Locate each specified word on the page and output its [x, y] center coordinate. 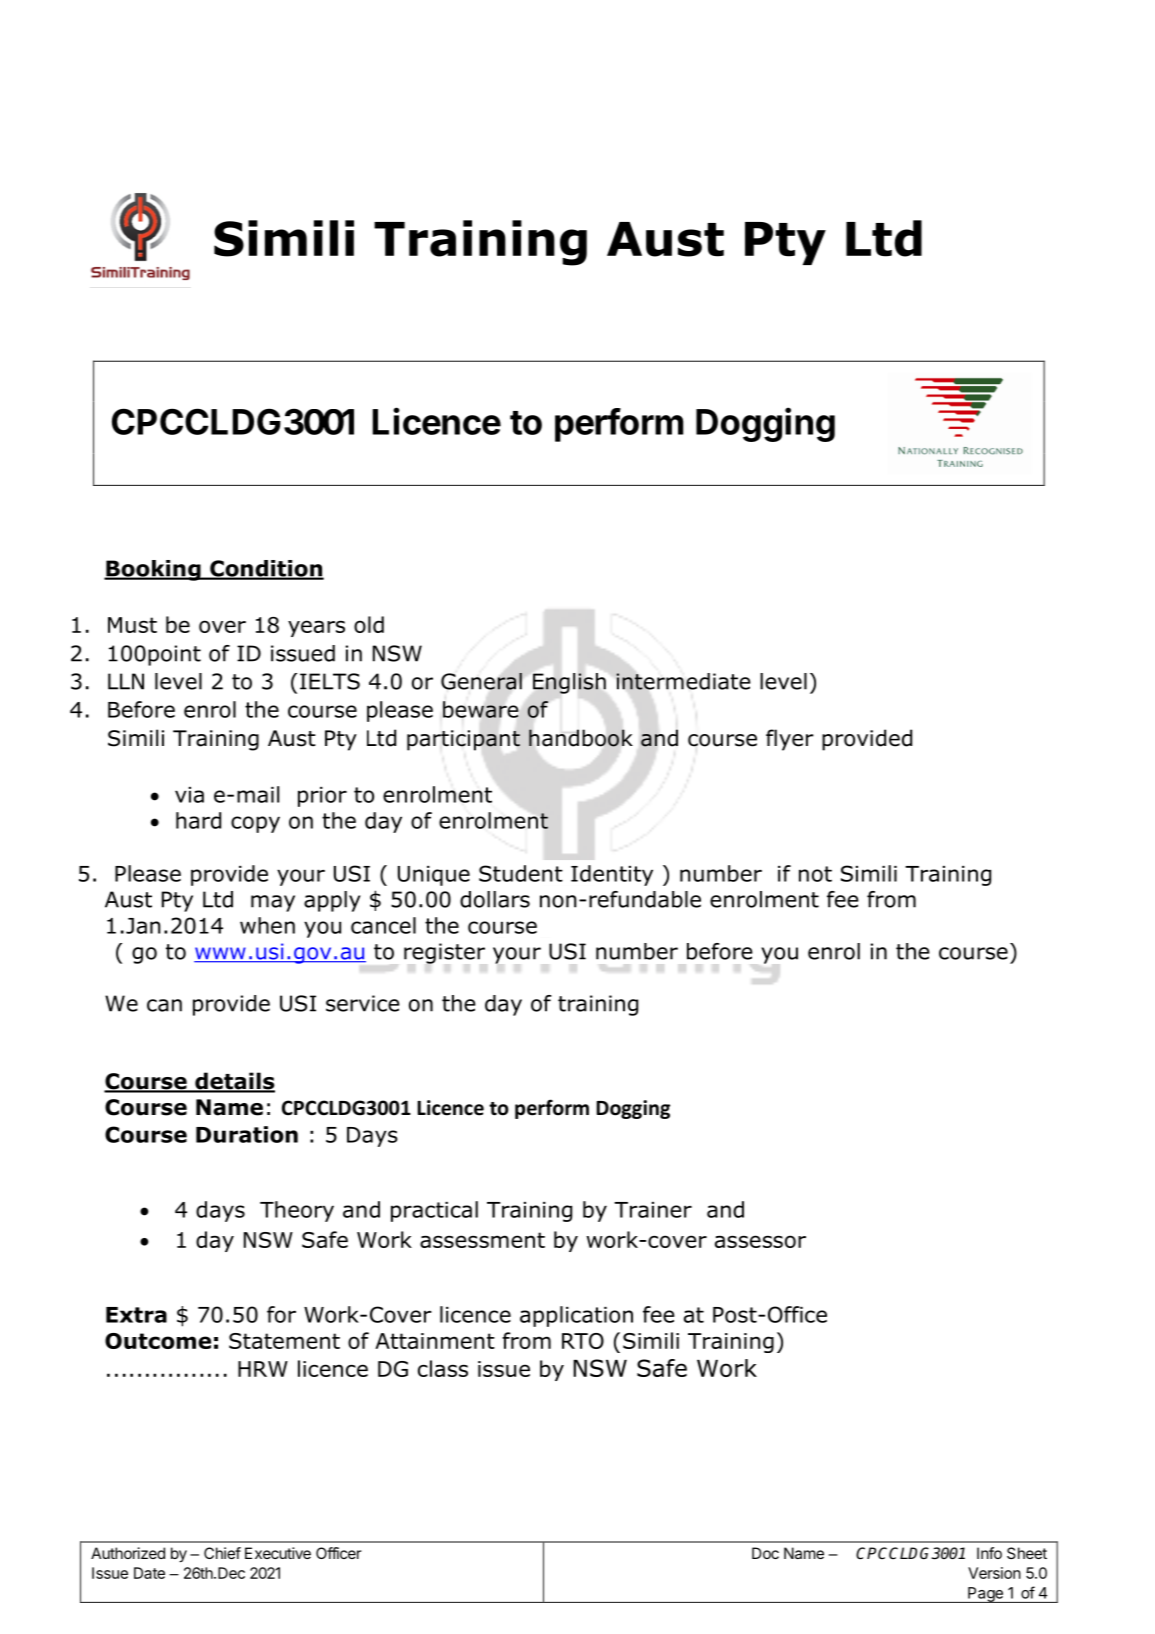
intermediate [683, 681]
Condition [266, 569]
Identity [612, 875]
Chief [222, 1553]
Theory [297, 1211]
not [815, 874]
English [569, 683]
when [267, 925]
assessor [760, 1241]
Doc [765, 1553]
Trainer [653, 1210]
